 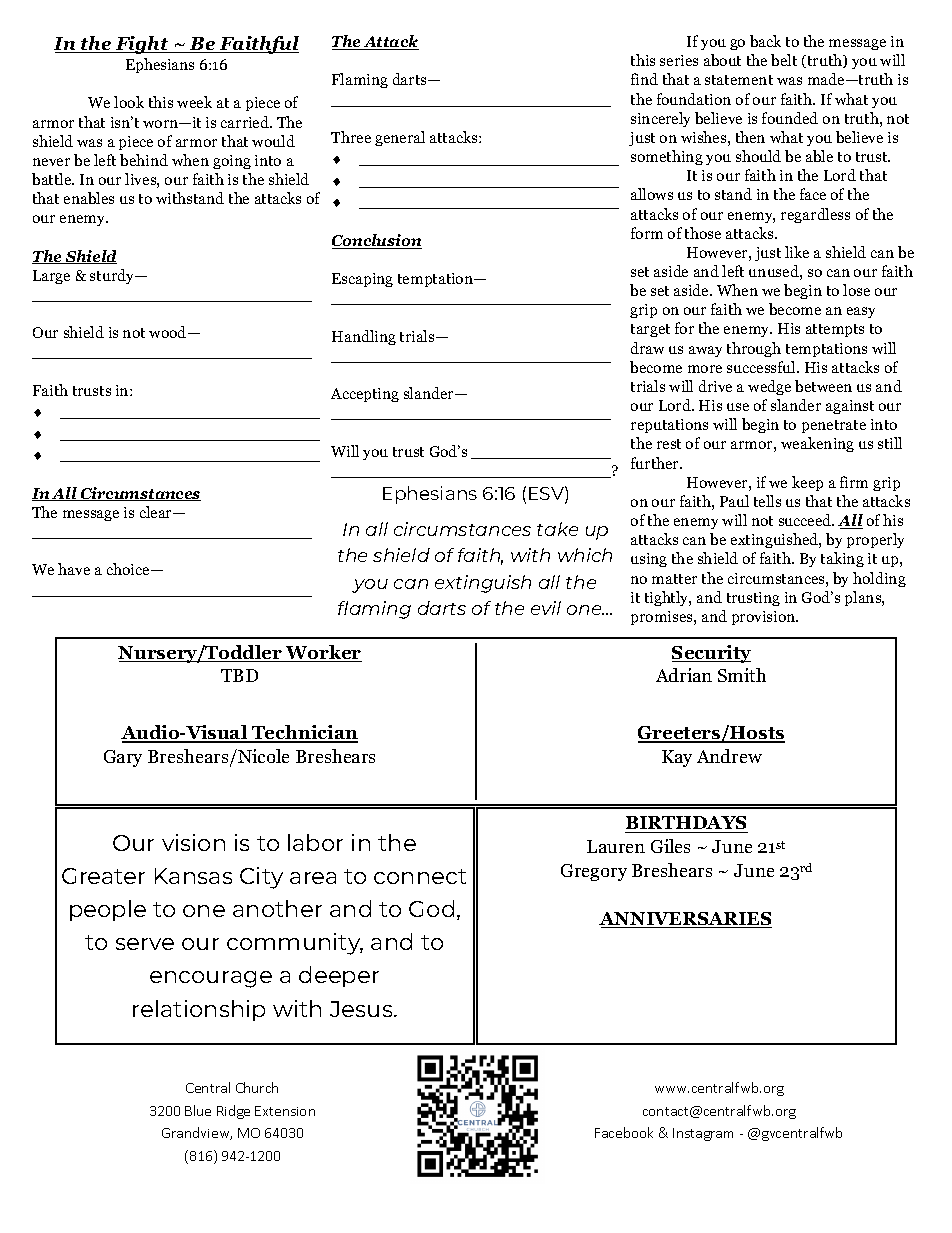 I want to click on connect, so click(x=420, y=876).
